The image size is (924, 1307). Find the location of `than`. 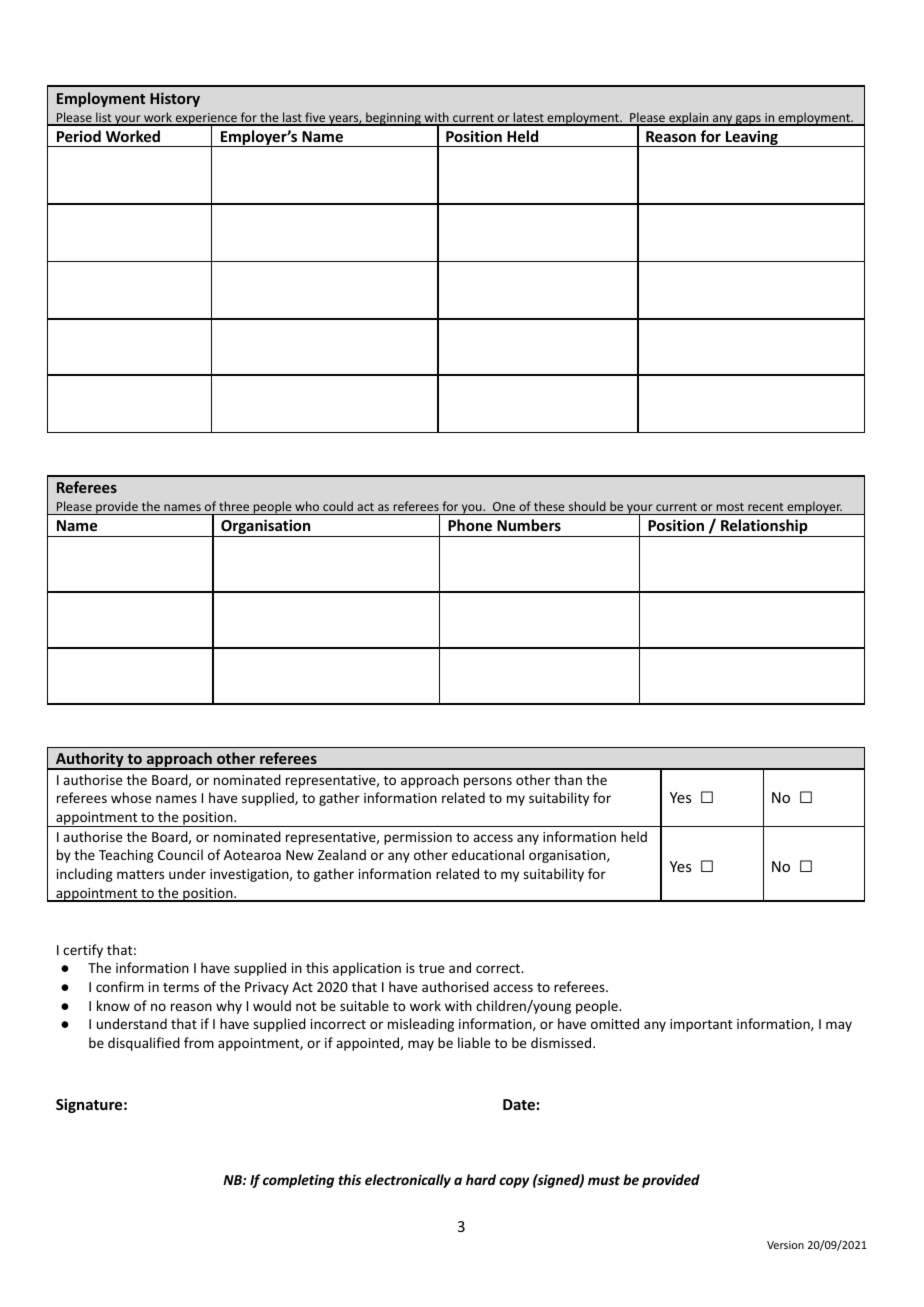

than is located at coordinates (568, 779).
